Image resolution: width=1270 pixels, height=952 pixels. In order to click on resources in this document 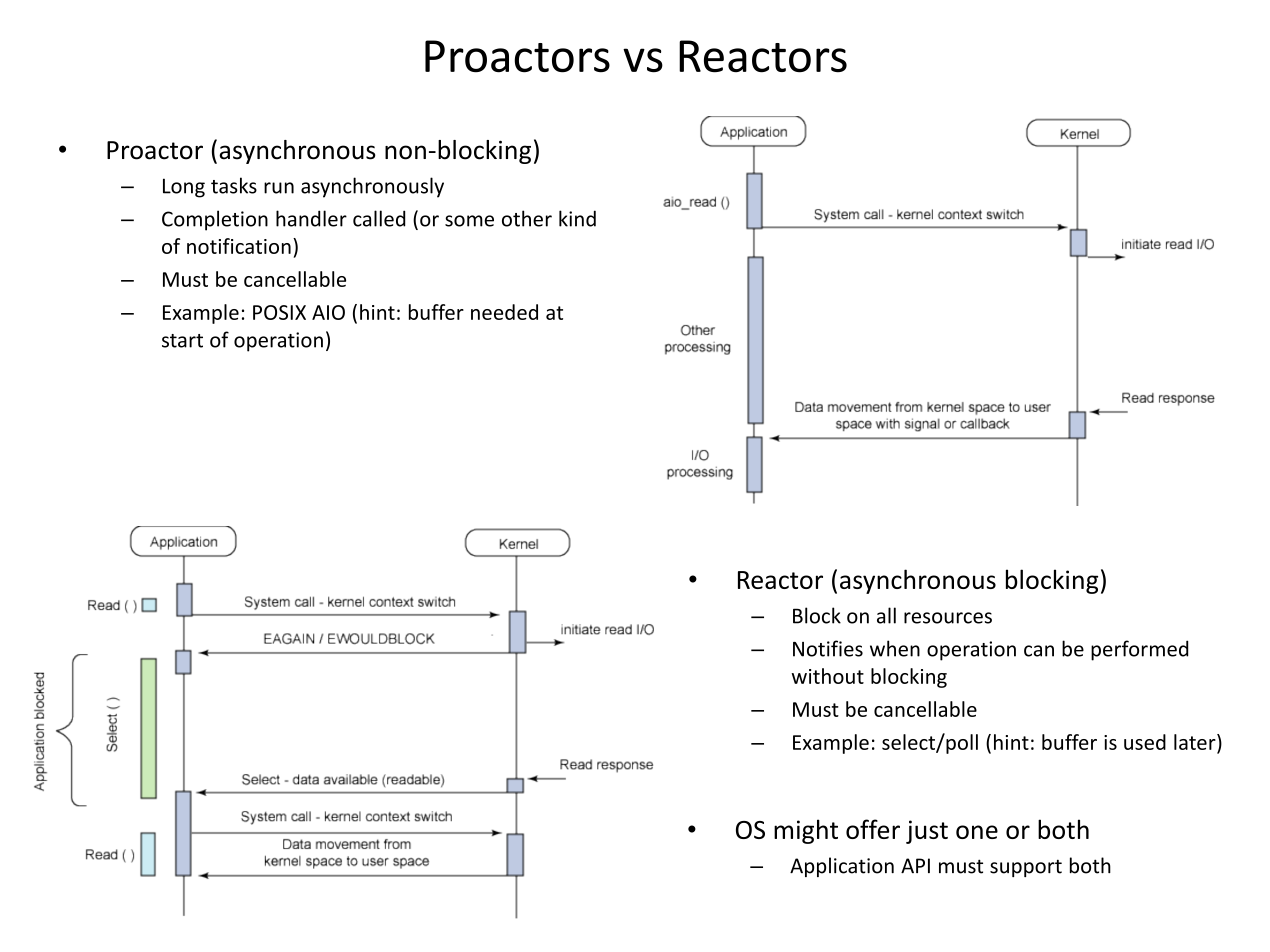, I will do `click(948, 618)`.
